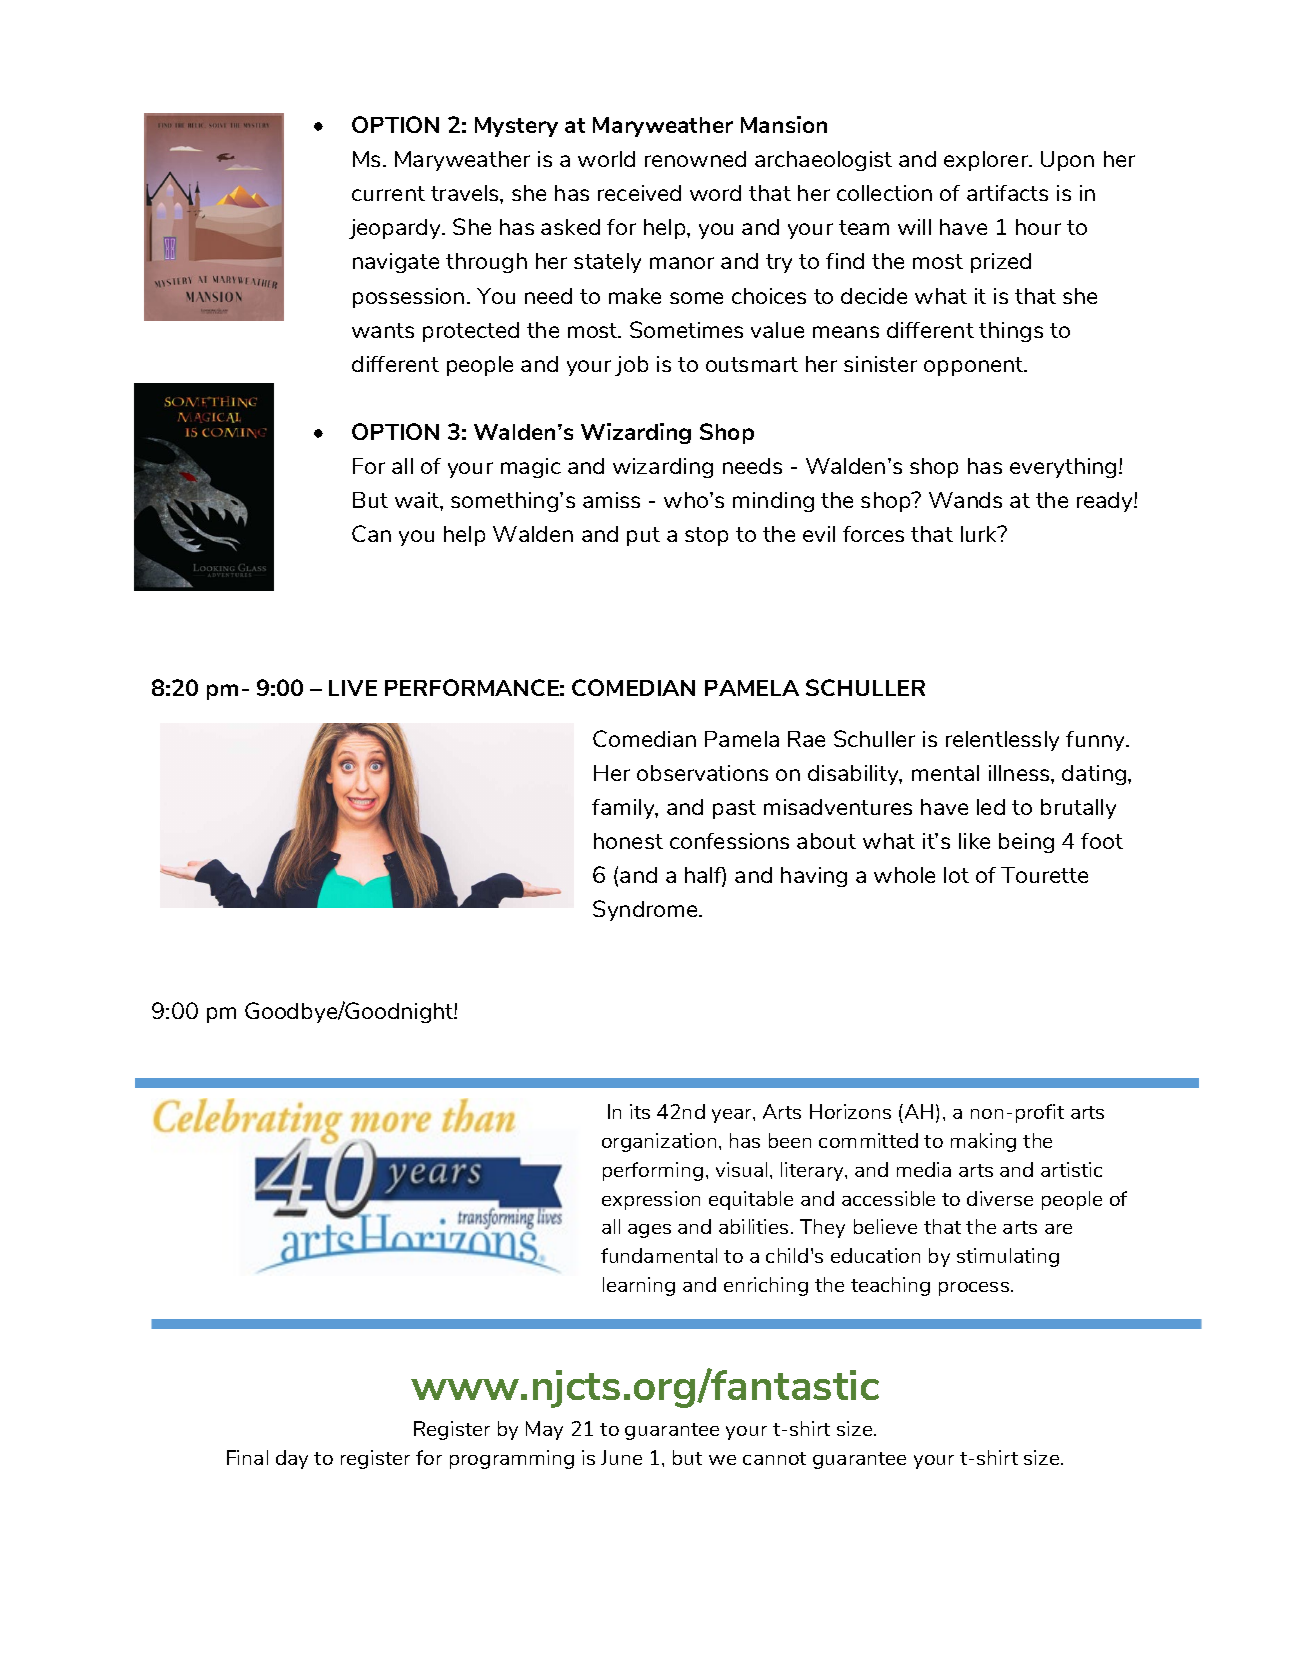  I want to click on day, so click(292, 1459).
